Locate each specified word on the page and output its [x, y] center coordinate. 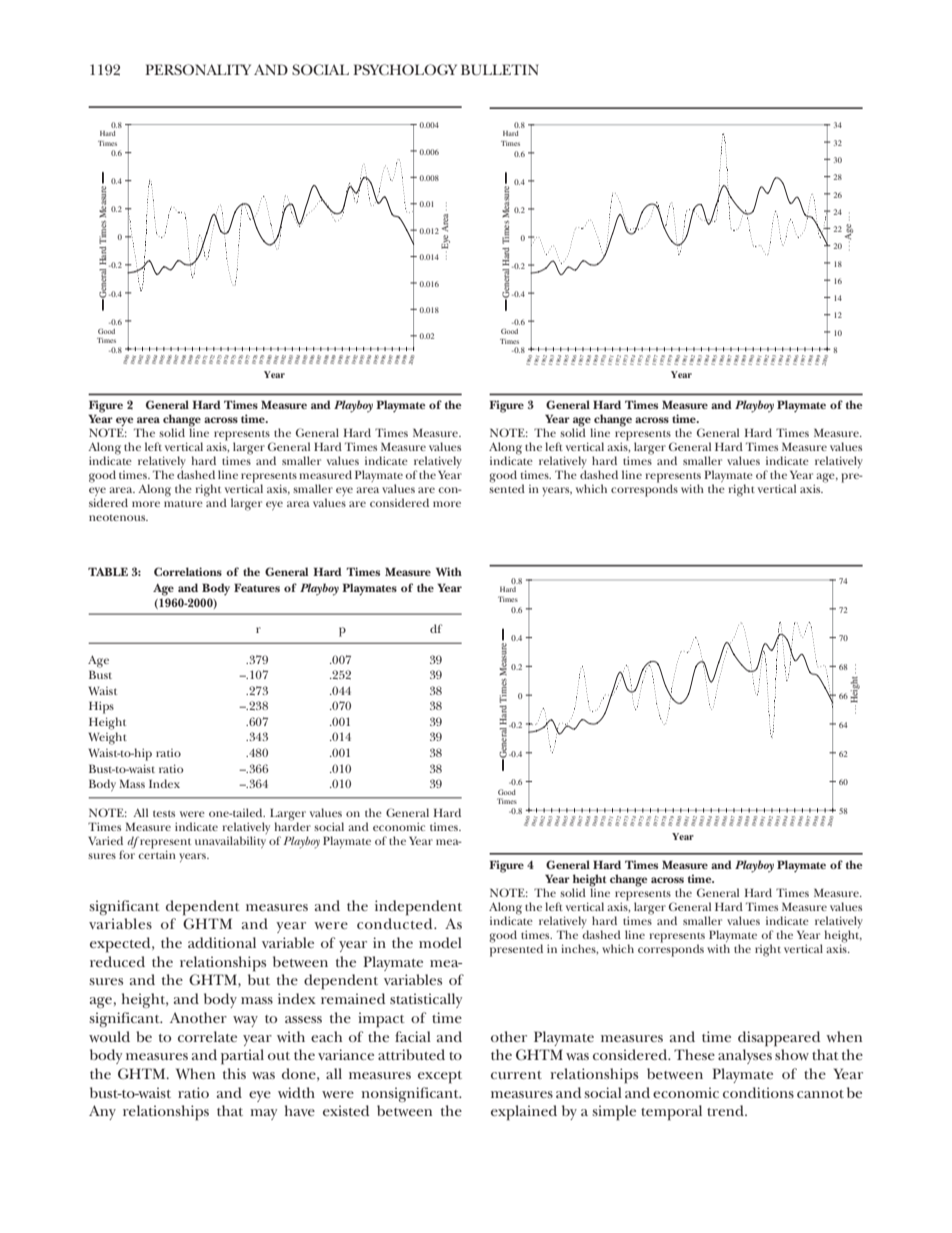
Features [257, 587]
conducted [396, 923]
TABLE [108, 571]
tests [164, 813]
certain [157, 853]
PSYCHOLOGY [405, 69]
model [440, 942]
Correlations [188, 571]
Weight [107, 738]
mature [183, 503]
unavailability [230, 842]
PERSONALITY [198, 69]
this [234, 1073]
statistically [426, 1000]
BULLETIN [500, 69]
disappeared [779, 1039]
